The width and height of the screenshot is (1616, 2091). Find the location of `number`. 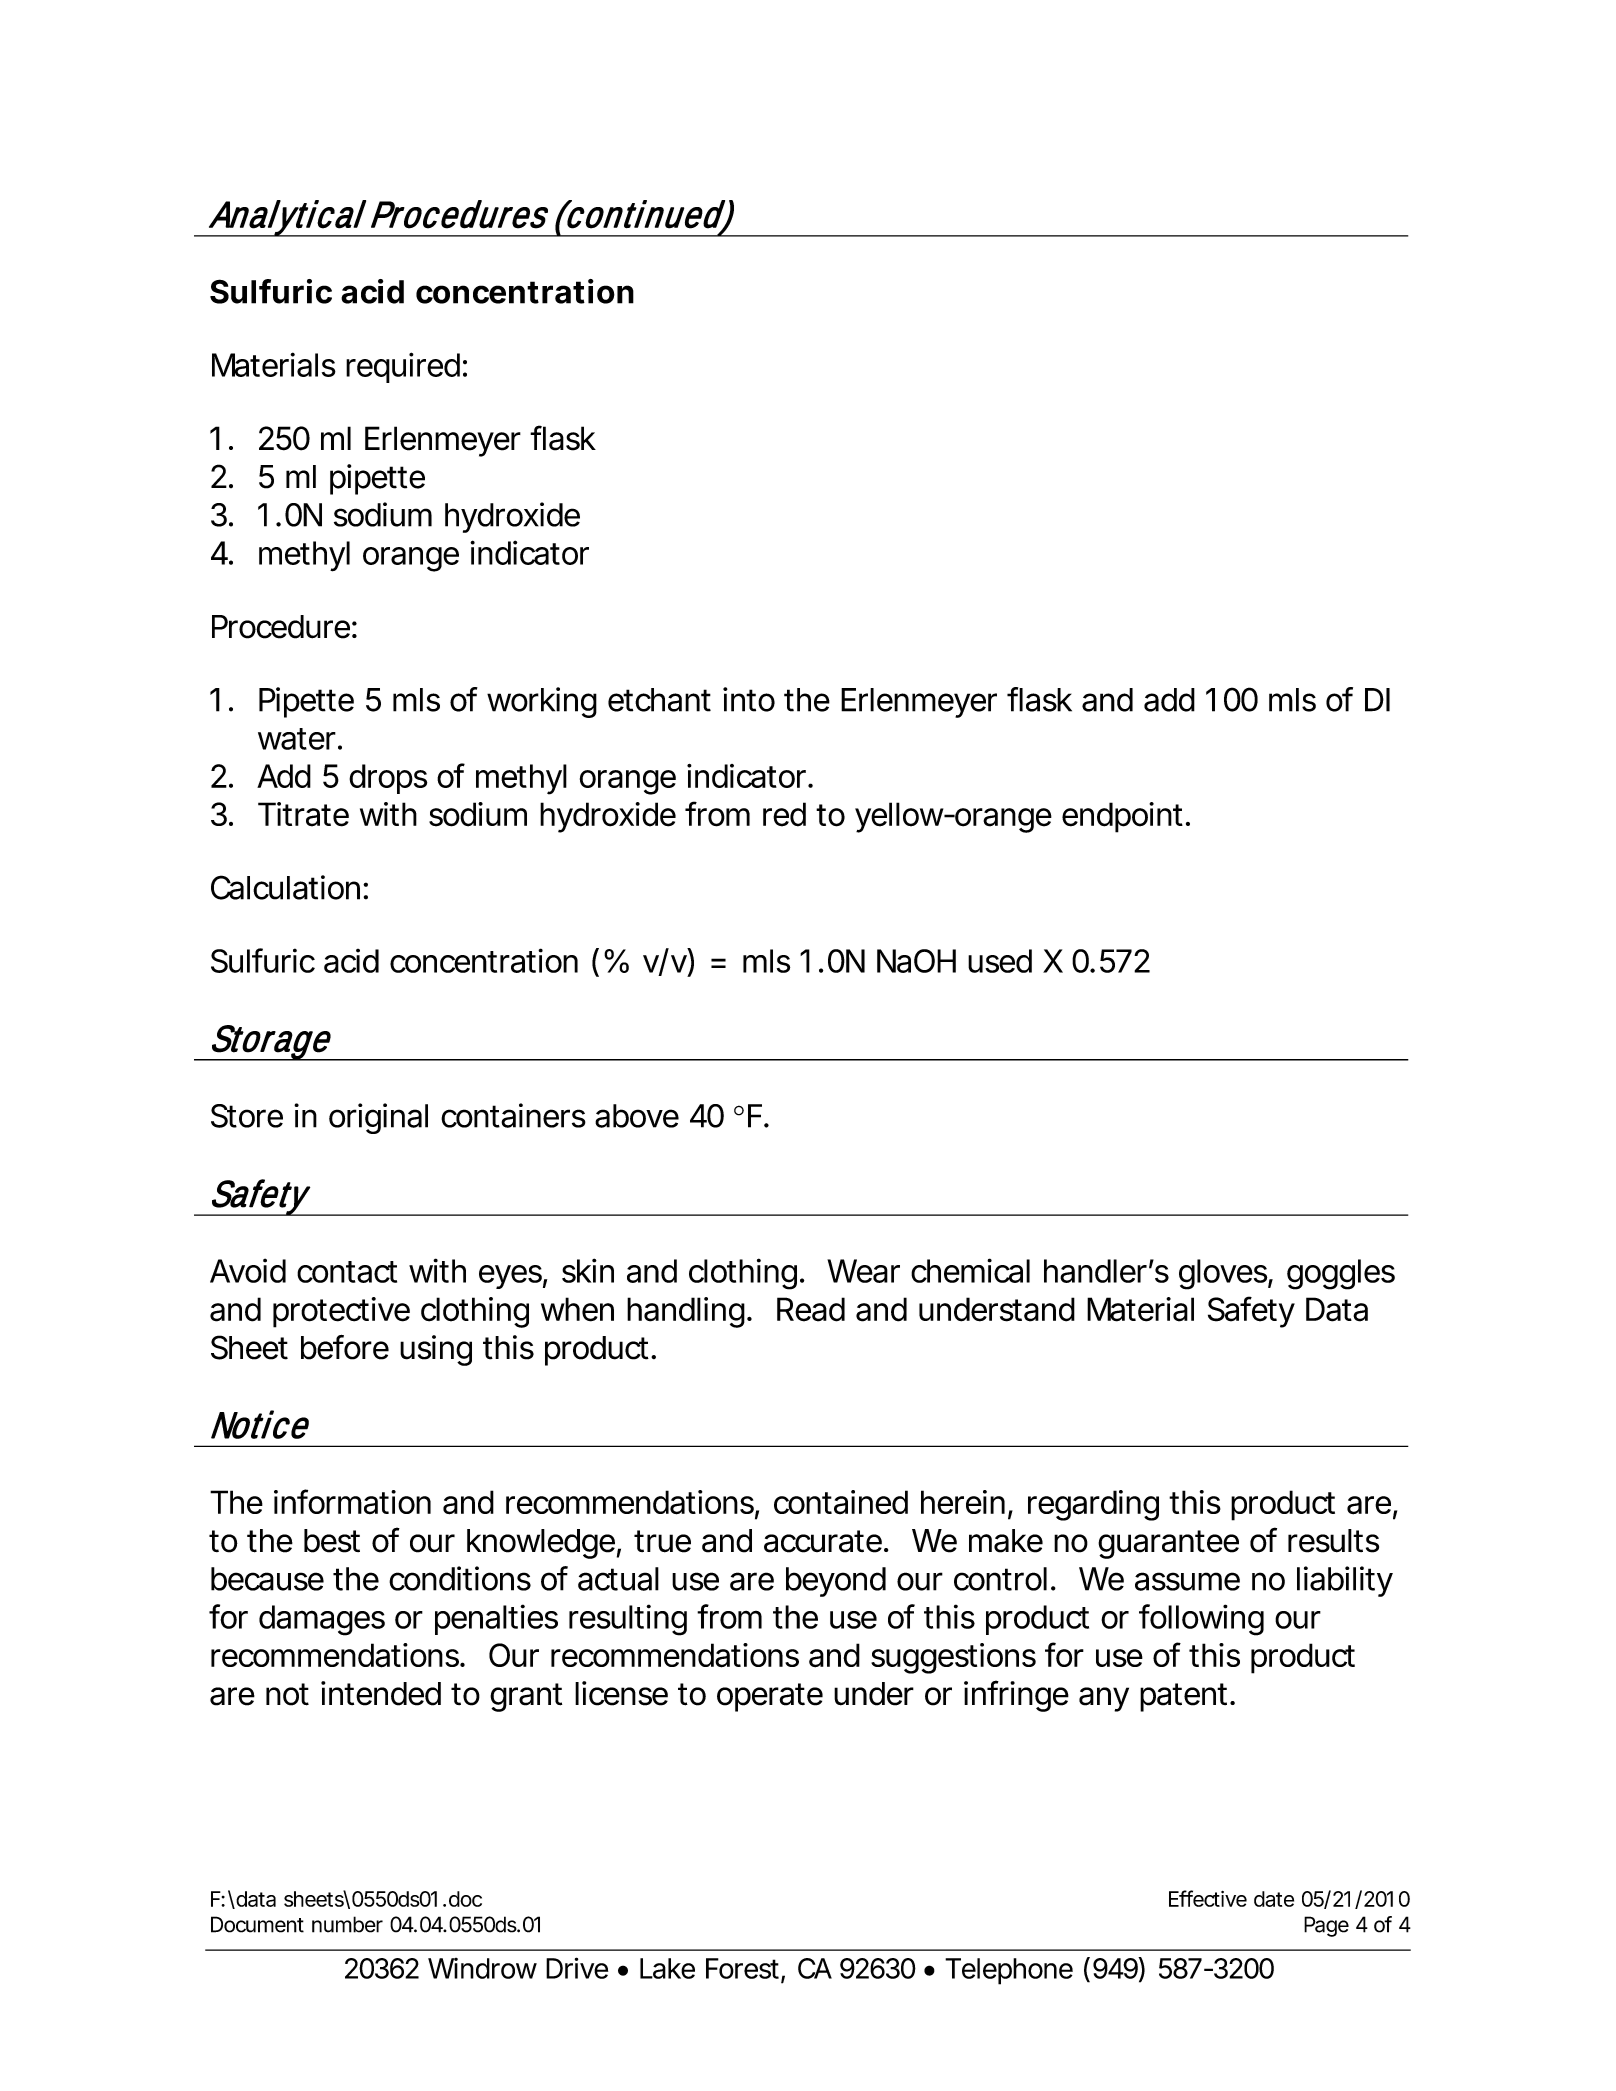

number is located at coordinates (347, 1924).
